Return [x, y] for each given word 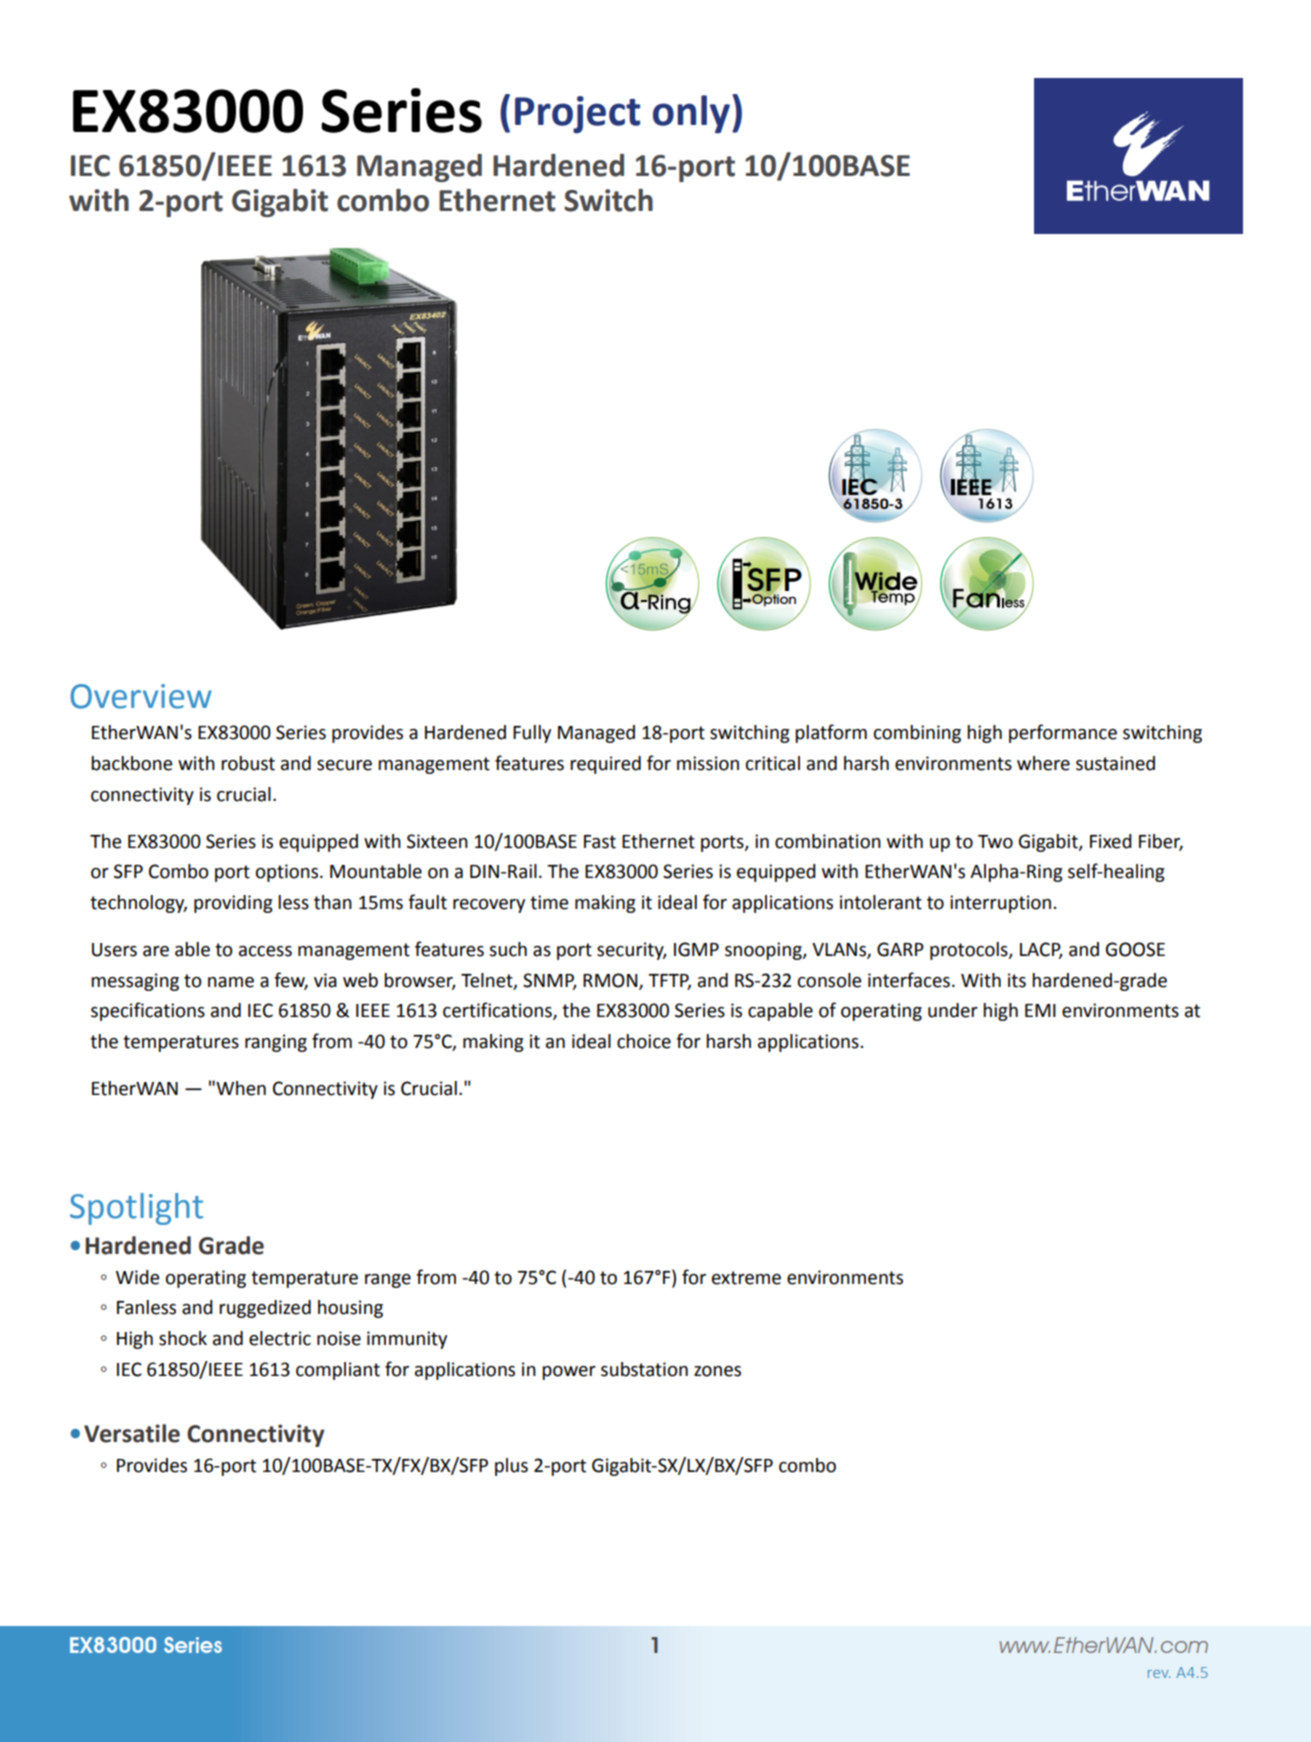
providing [233, 904]
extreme [746, 1278]
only [691, 114]
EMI [1040, 1010]
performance [1063, 733]
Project [577, 115]
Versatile [132, 1433]
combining [917, 734]
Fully [532, 734]
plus [511, 1467]
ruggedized [265, 1309]
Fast [600, 842]
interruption [1000, 904]
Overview [141, 696]
